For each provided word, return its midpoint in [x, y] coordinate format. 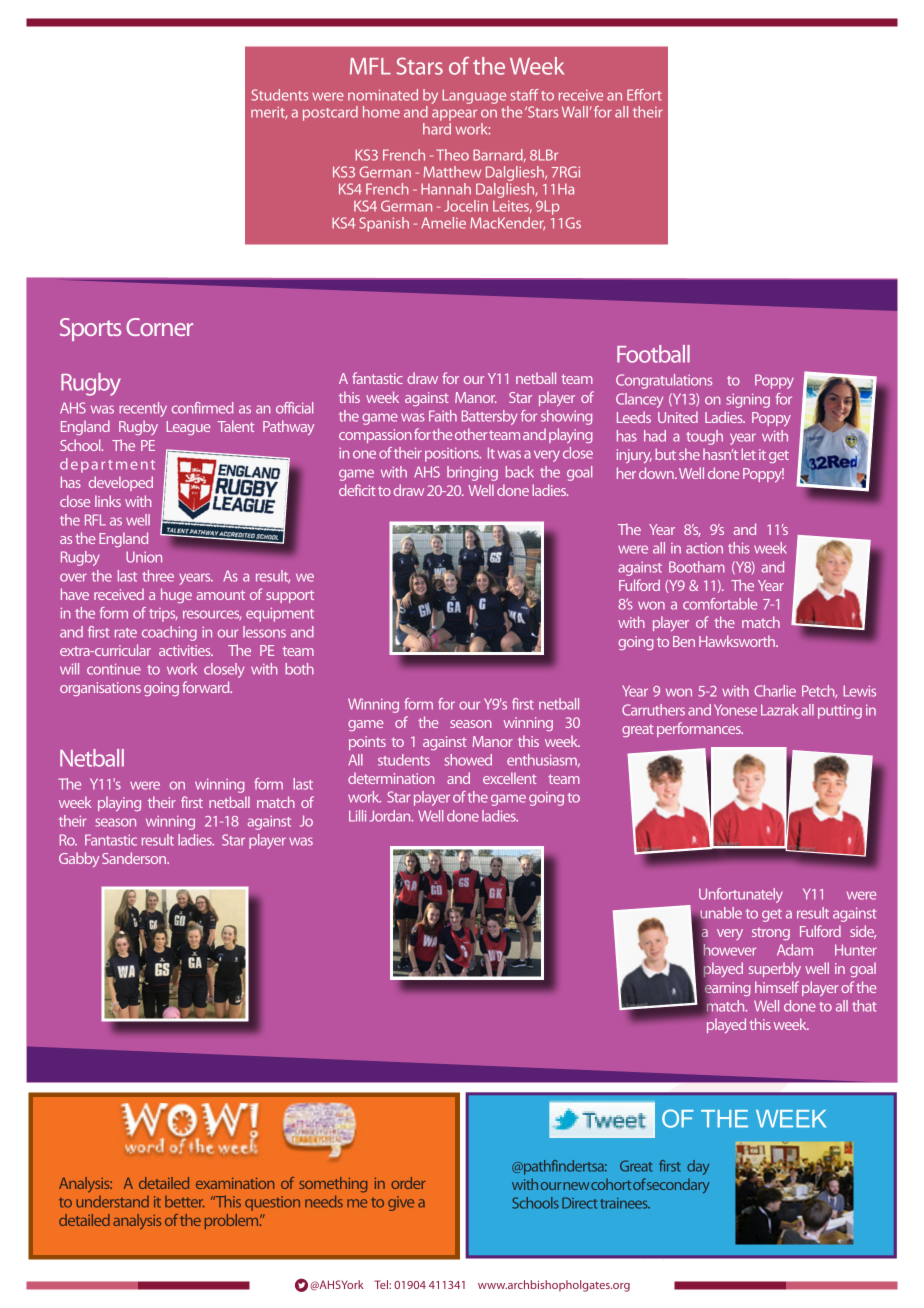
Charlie [775, 691]
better [184, 1202]
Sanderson [135, 858]
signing [748, 400]
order [408, 1183]
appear [454, 115]
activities [186, 650]
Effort [644, 95]
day [698, 1167]
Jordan [391, 816]
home [381, 112]
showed [468, 760]
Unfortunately [741, 895]
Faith [443, 416]
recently [143, 409]
